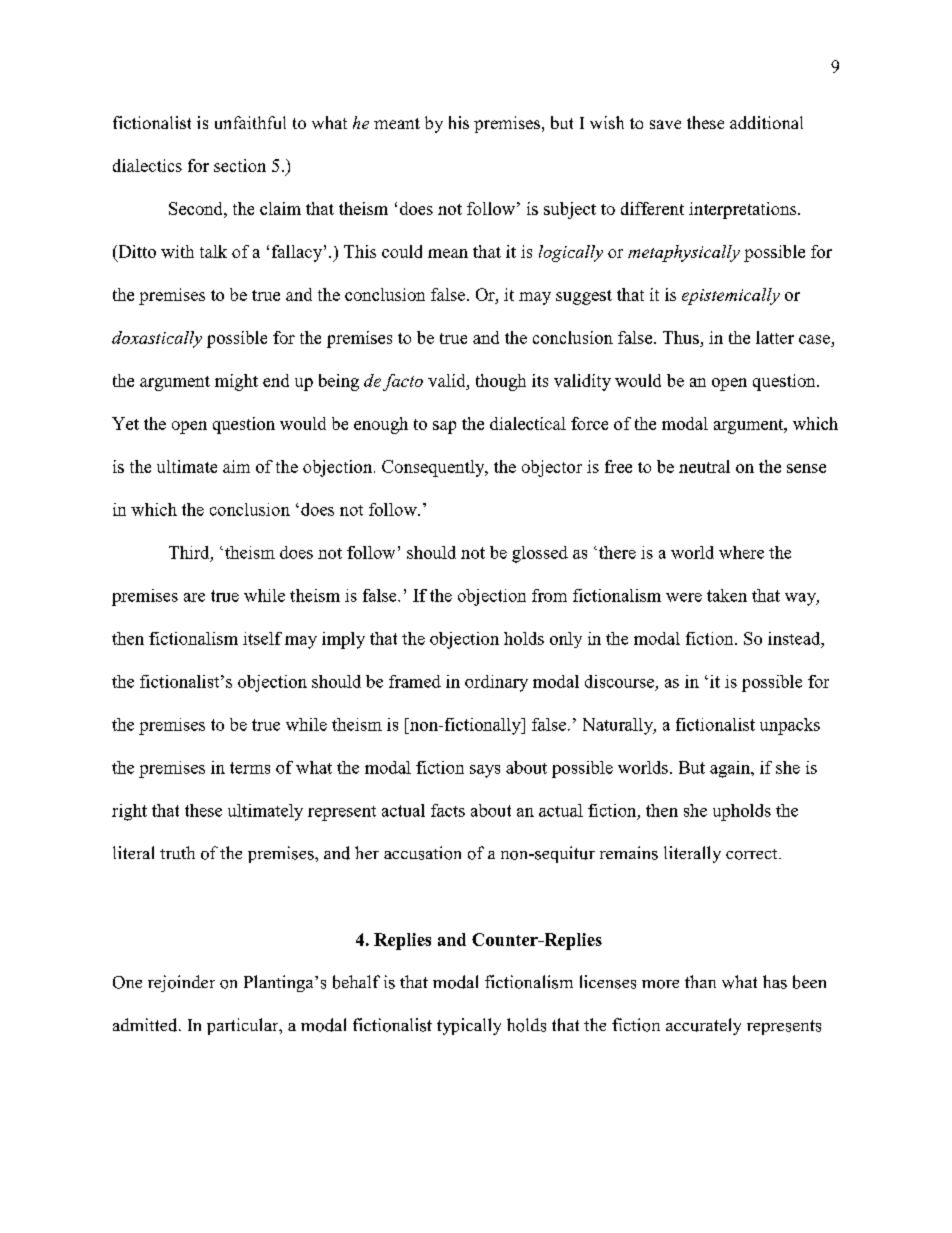 The width and height of the document is (952, 1233). What do you see at coordinates (444, 427) in the document?
I see `sap` at bounding box center [444, 427].
